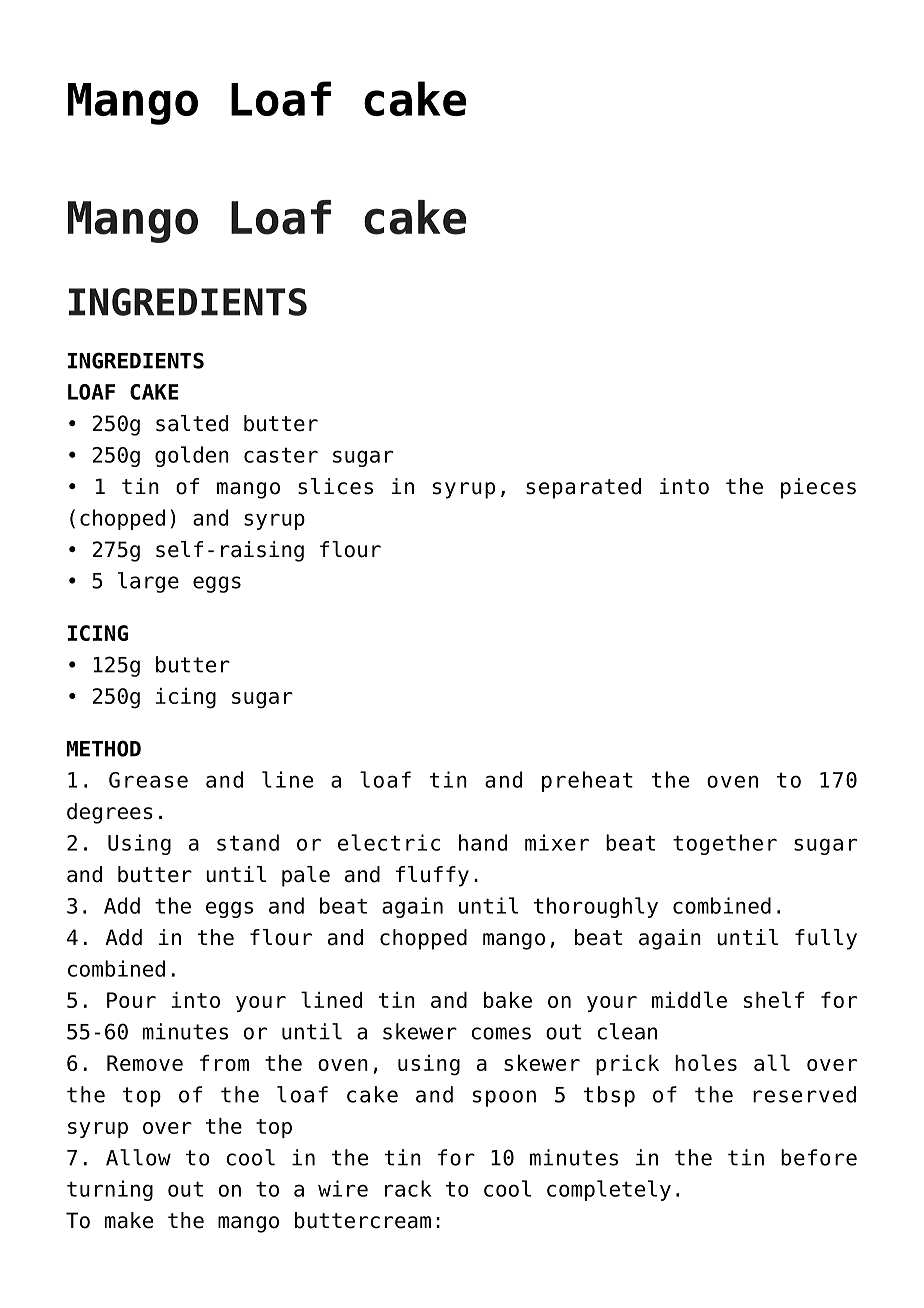  Describe the element at coordinates (826, 939) in the screenshot. I see `fully` at that location.
